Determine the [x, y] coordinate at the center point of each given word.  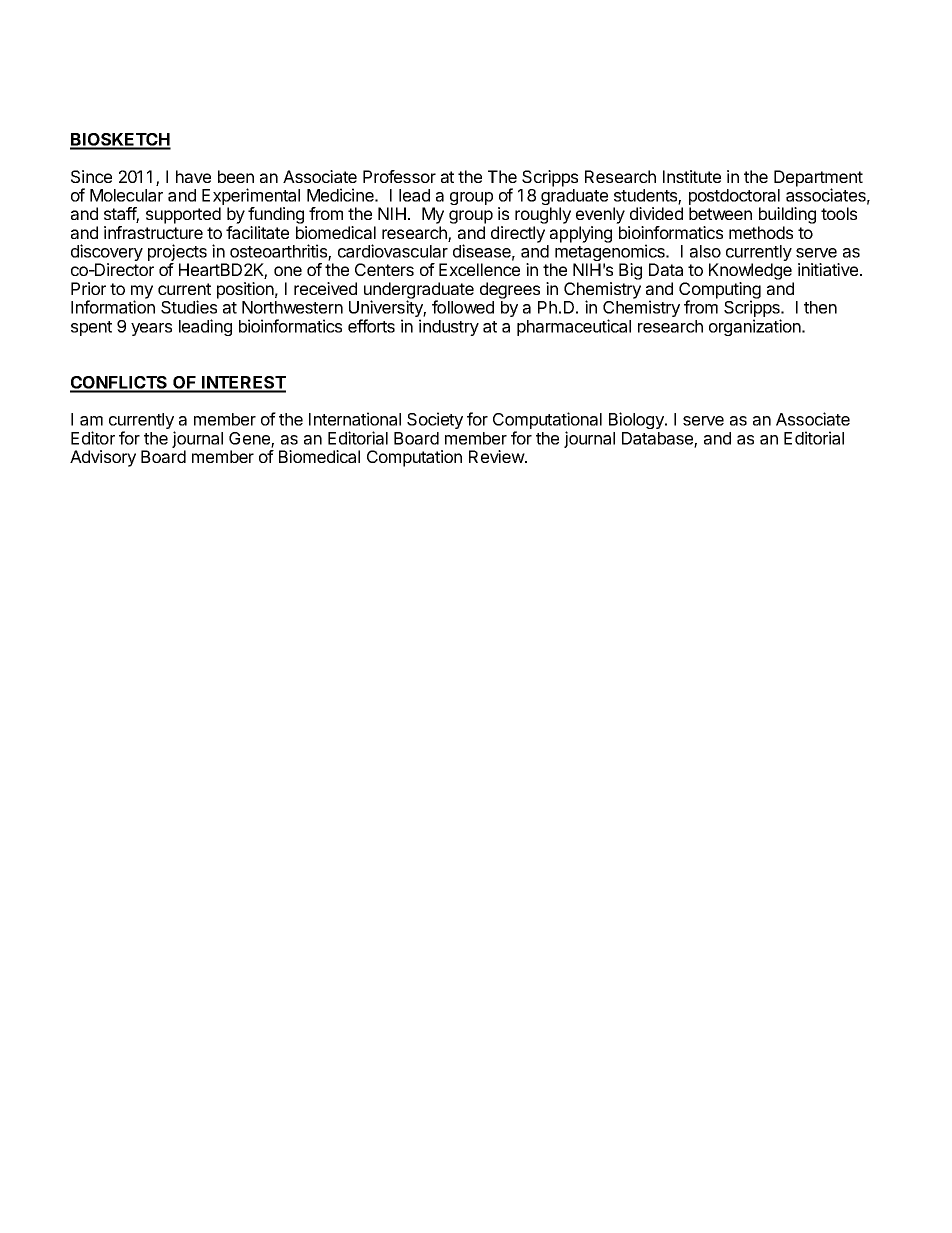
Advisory [103, 458]
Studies [189, 307]
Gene [250, 439]
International [355, 419]
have [193, 176]
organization [756, 327]
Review [497, 456]
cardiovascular [393, 251]
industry [449, 327]
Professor [399, 176]
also [705, 251]
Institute [692, 176]
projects [177, 254]
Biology [637, 420]
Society [435, 420]
